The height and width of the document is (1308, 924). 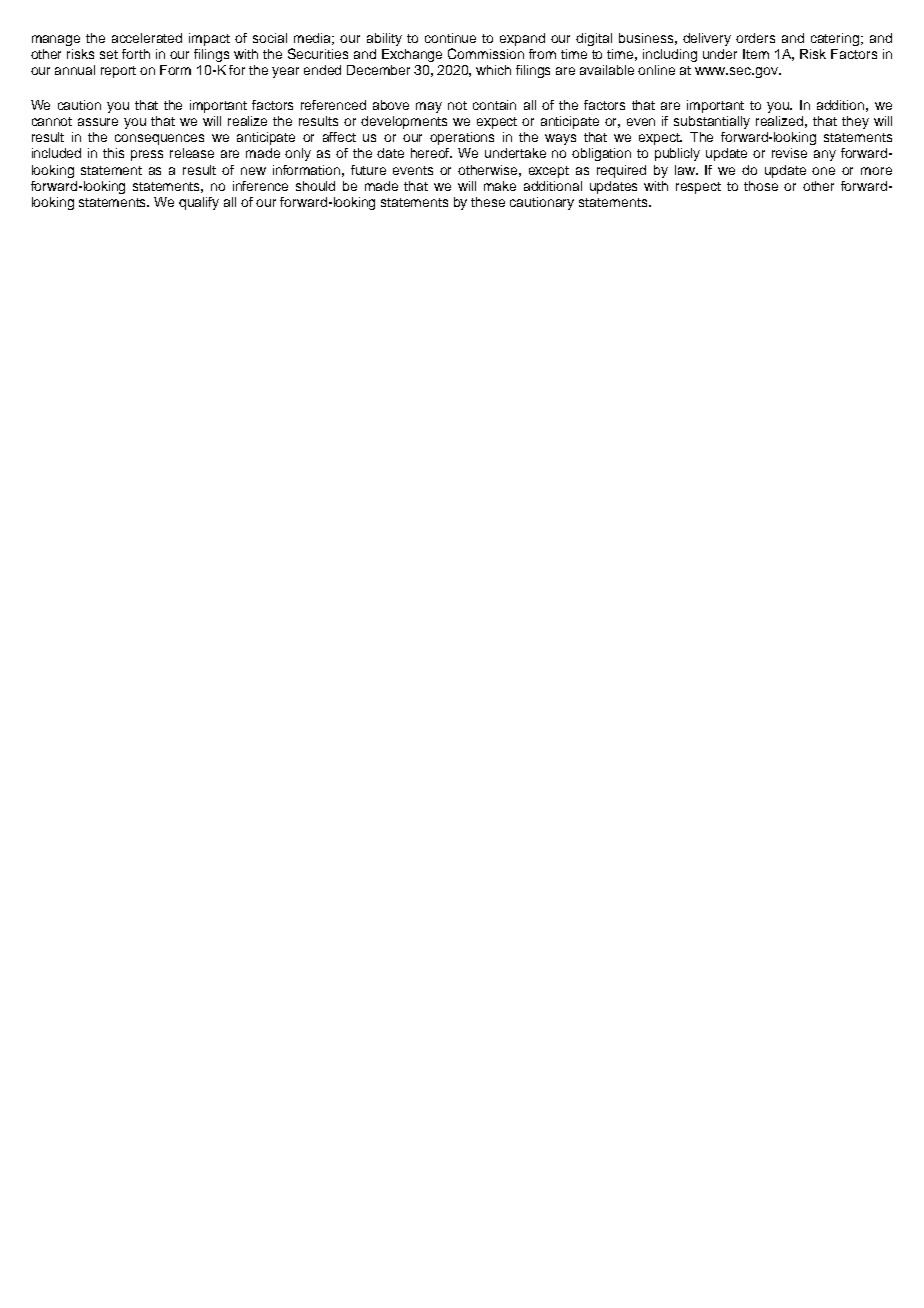 What do you see at coordinates (199, 203) in the document?
I see `qualify` at bounding box center [199, 203].
